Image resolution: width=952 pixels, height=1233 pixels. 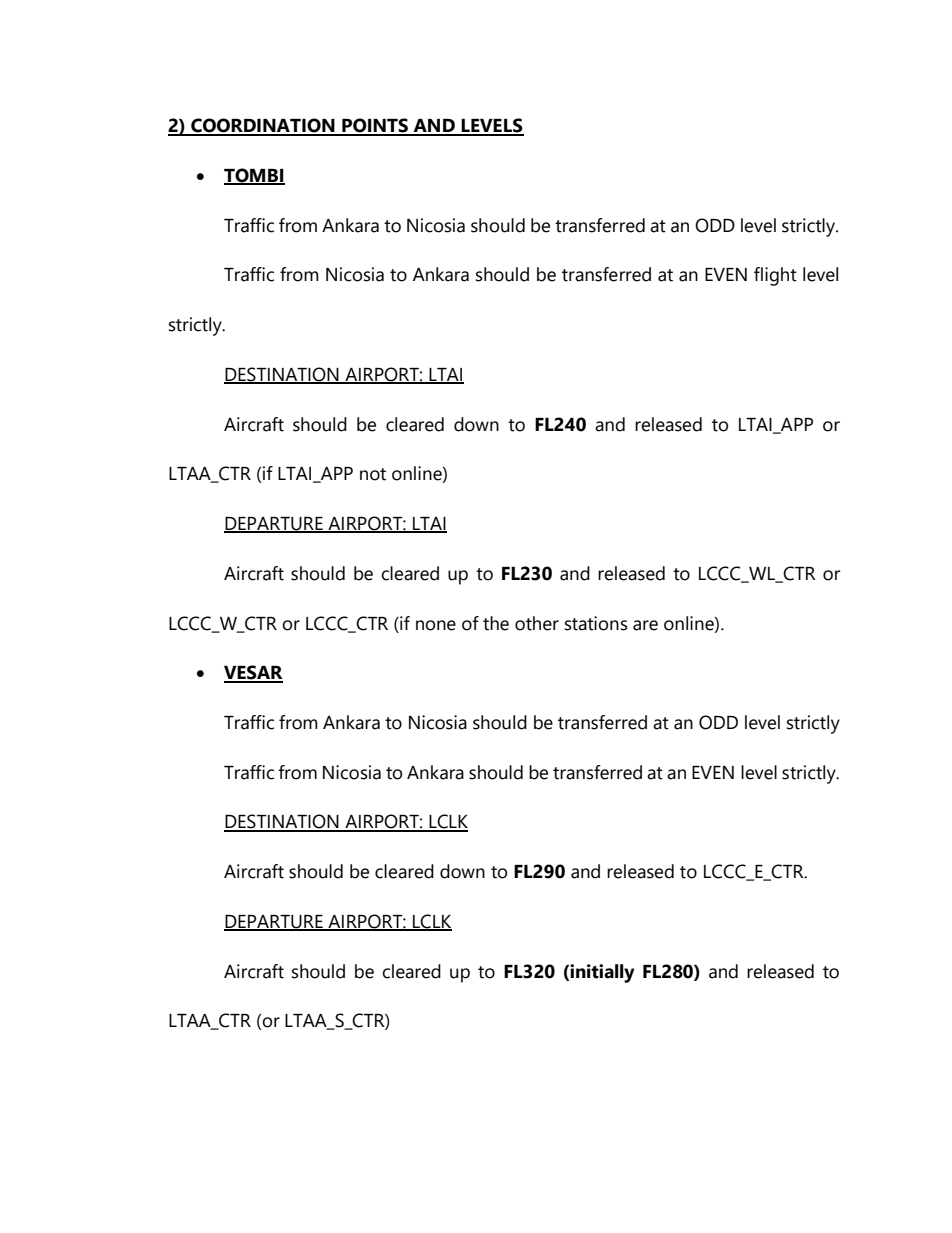 What do you see at coordinates (537, 623) in the document?
I see `other` at bounding box center [537, 623].
